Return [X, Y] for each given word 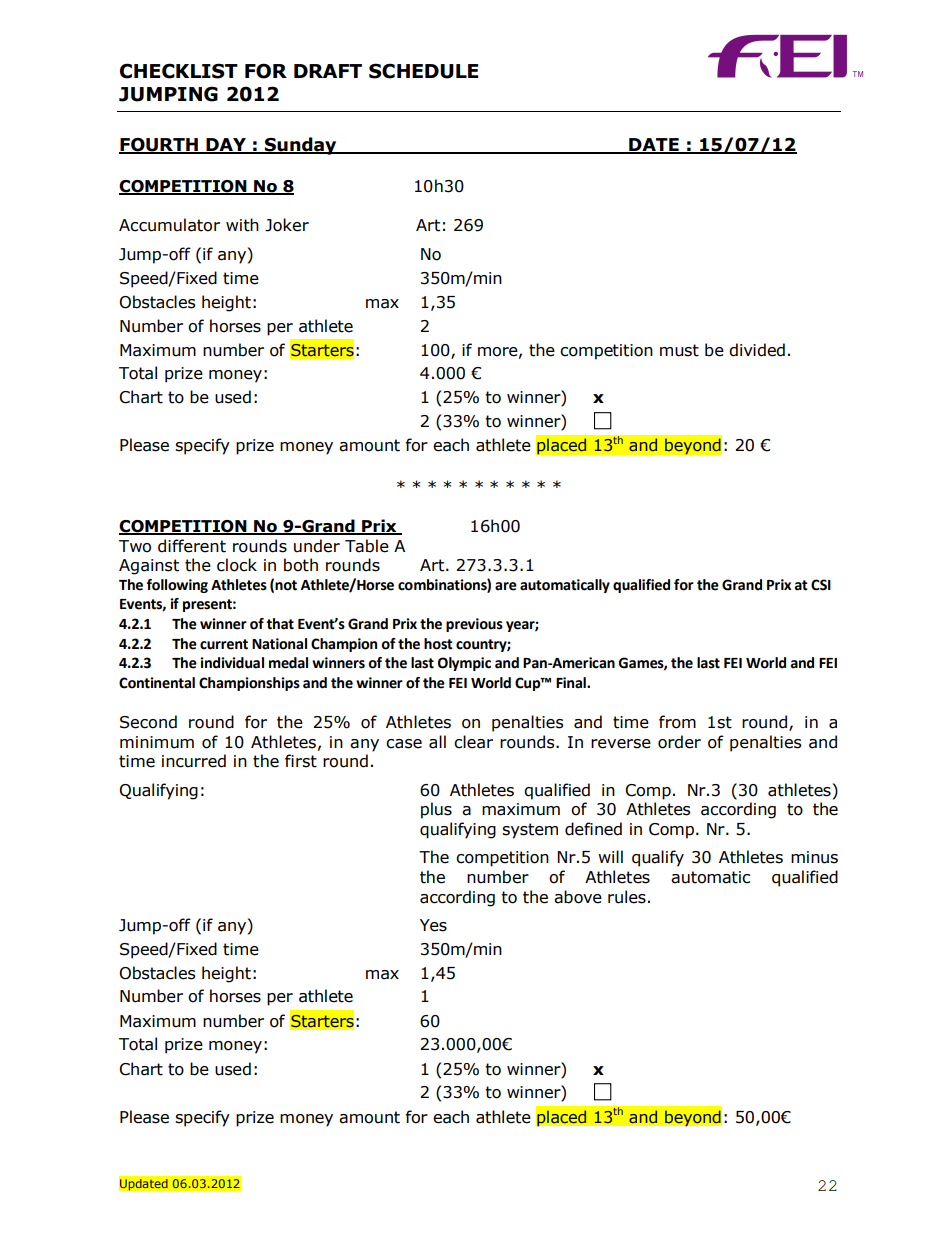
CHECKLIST [179, 71]
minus [814, 857]
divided [757, 350]
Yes [433, 925]
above [578, 897]
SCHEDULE [423, 71]
